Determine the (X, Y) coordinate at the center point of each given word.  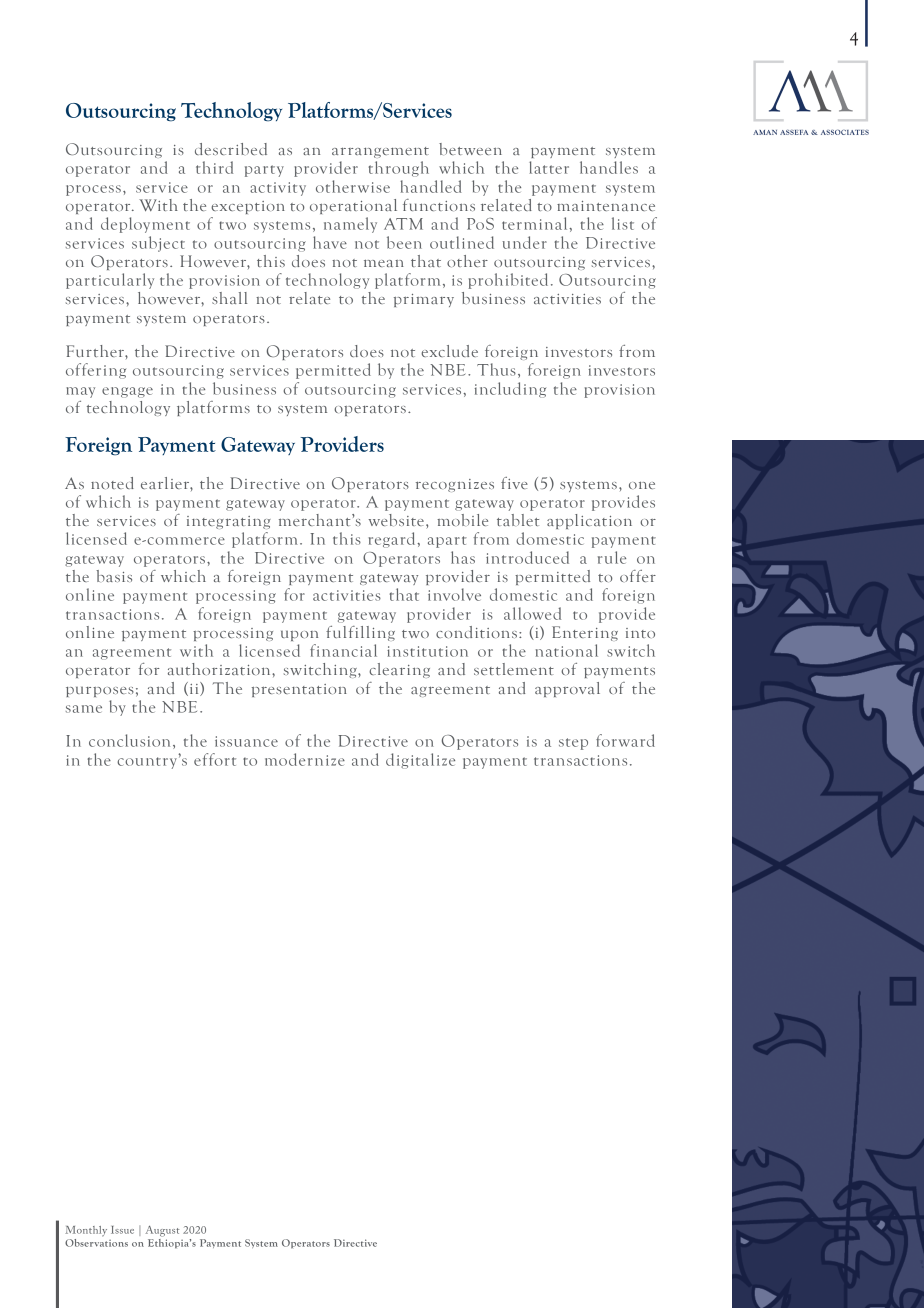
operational (353, 206)
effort (215, 759)
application (589, 521)
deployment (145, 225)
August (162, 1231)
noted (112, 483)
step (573, 744)
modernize (305, 759)
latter (549, 167)
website (396, 520)
